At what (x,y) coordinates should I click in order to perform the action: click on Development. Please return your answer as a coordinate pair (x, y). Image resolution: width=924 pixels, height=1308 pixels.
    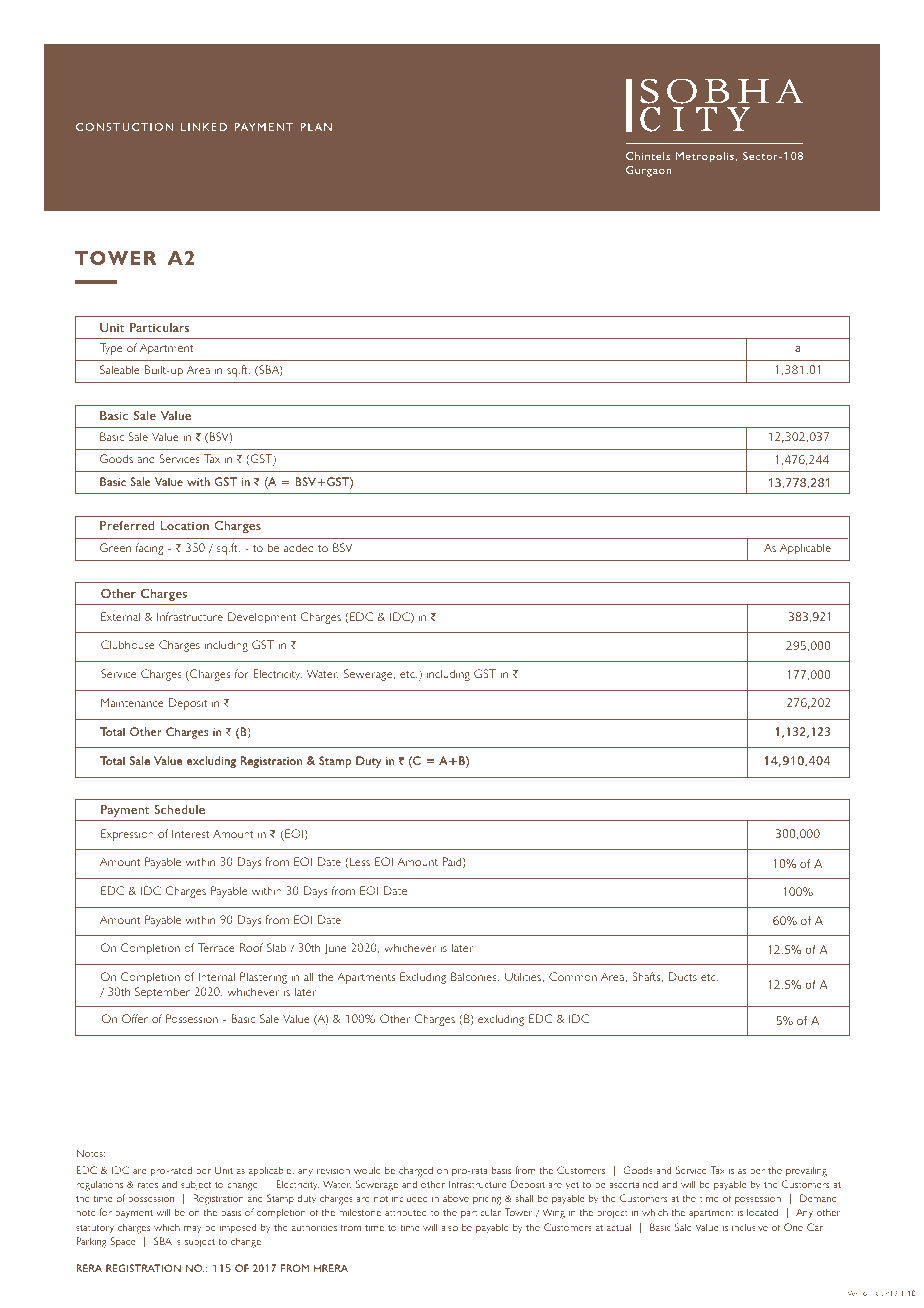
    Looking at the image, I should click on (262, 618).
